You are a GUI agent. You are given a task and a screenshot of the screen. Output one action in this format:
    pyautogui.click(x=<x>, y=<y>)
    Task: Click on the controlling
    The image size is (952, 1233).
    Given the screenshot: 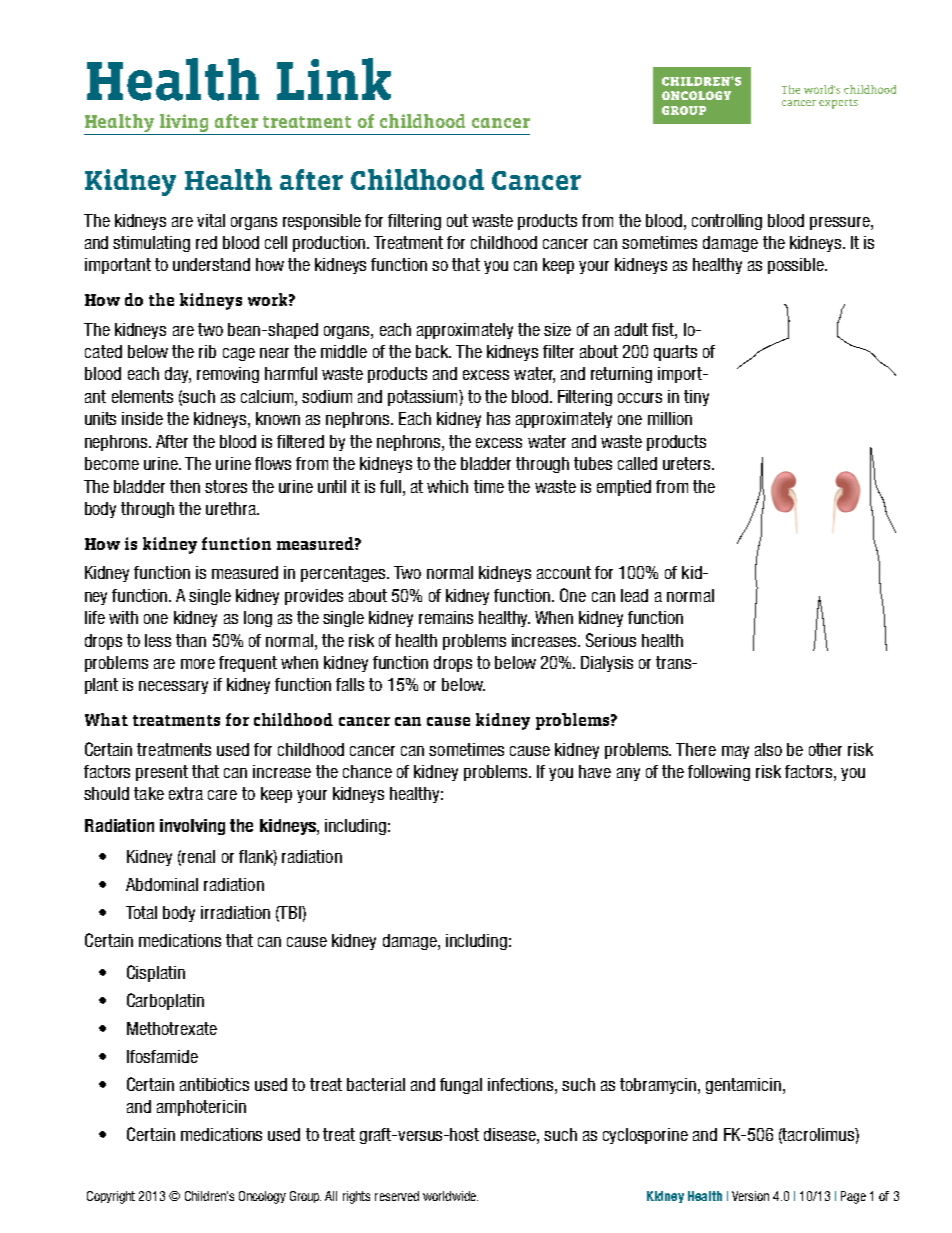 What is the action you would take?
    pyautogui.click(x=727, y=222)
